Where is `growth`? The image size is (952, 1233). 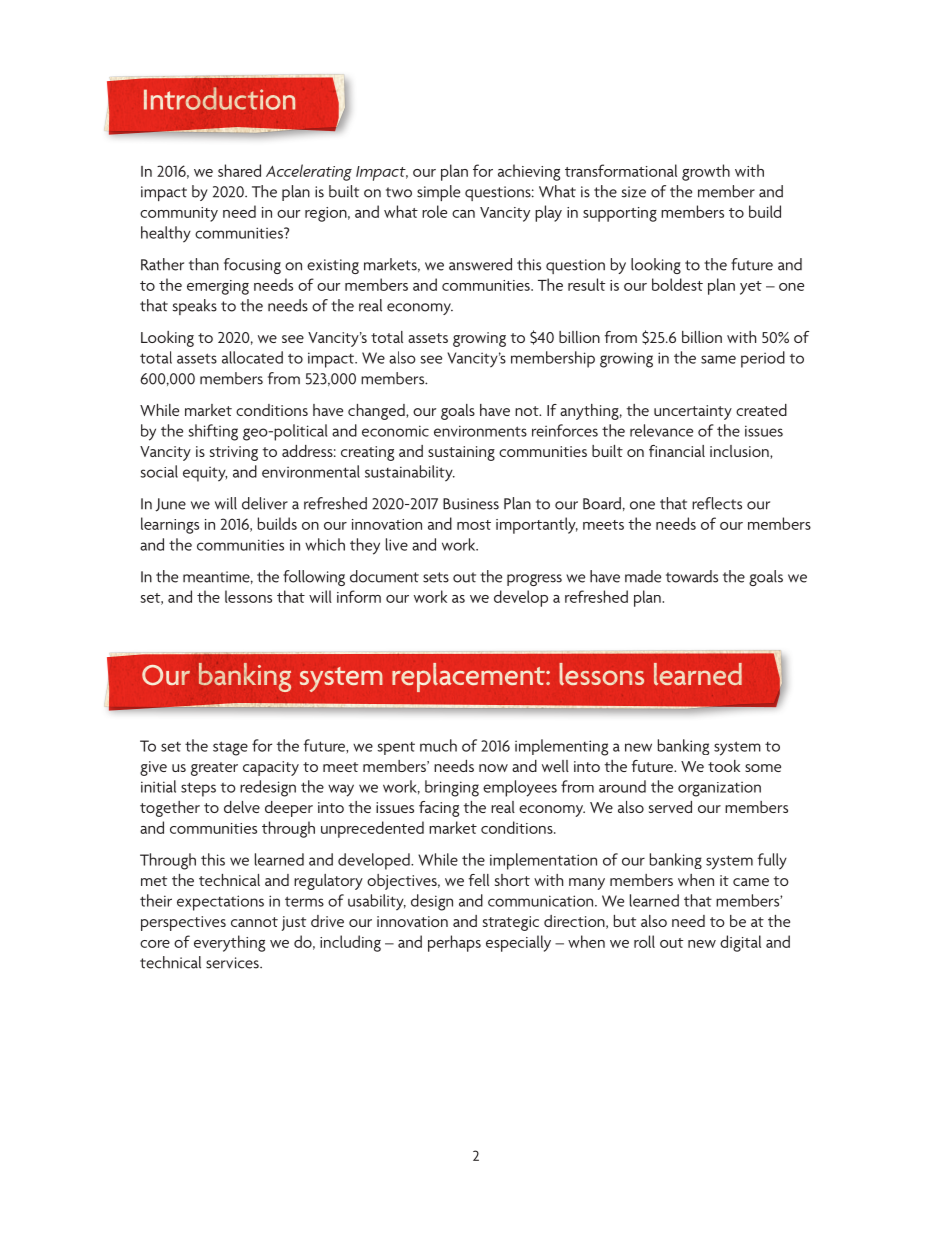
growth is located at coordinates (706, 172).
